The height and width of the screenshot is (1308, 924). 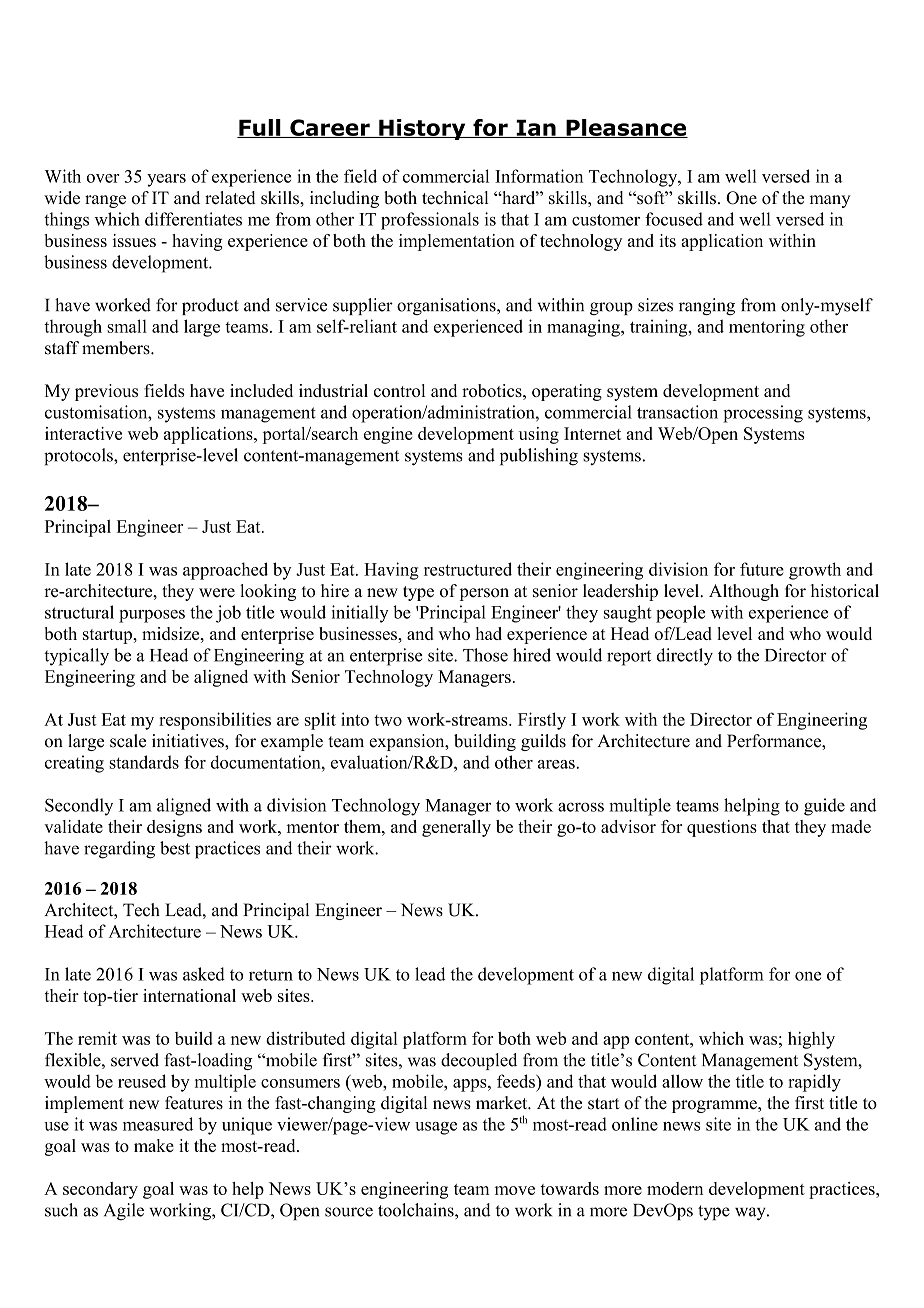 I want to click on questions, so click(x=722, y=828).
